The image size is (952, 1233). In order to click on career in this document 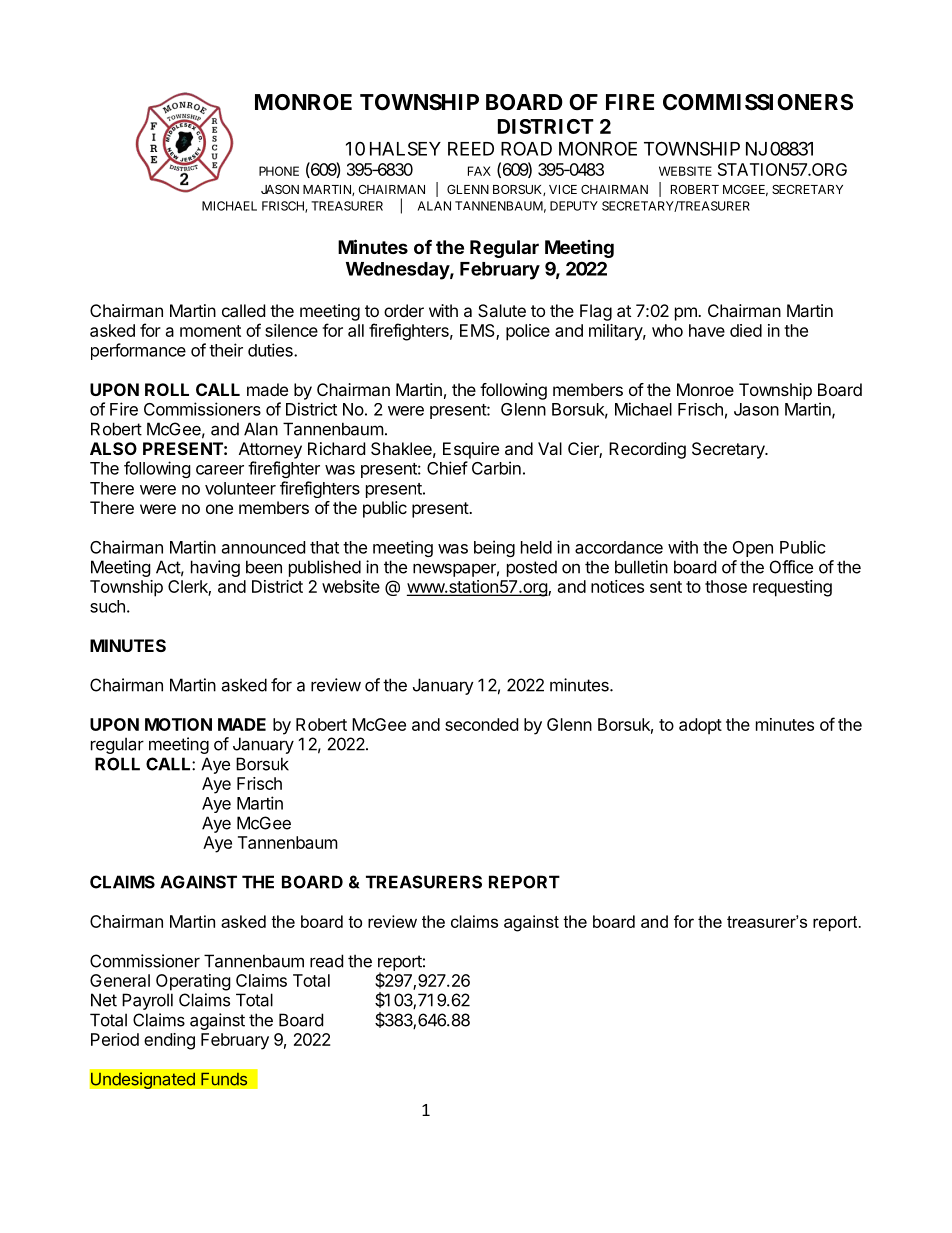, I will do `click(220, 470)`.
